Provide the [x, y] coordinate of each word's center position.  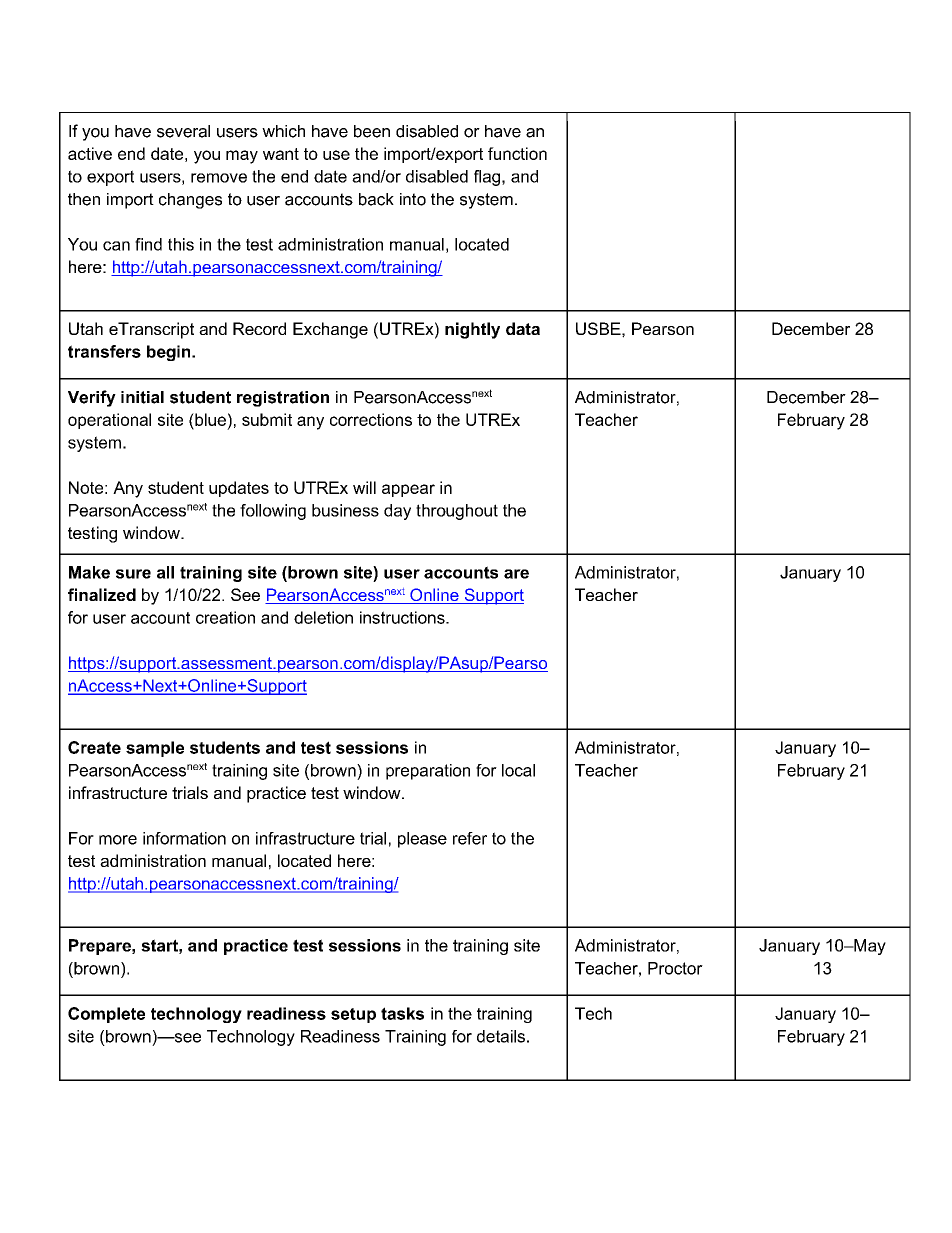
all [165, 572]
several [183, 131]
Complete [106, 1015]
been [372, 131]
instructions [403, 617]
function [517, 153]
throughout [457, 512]
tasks [402, 1013]
